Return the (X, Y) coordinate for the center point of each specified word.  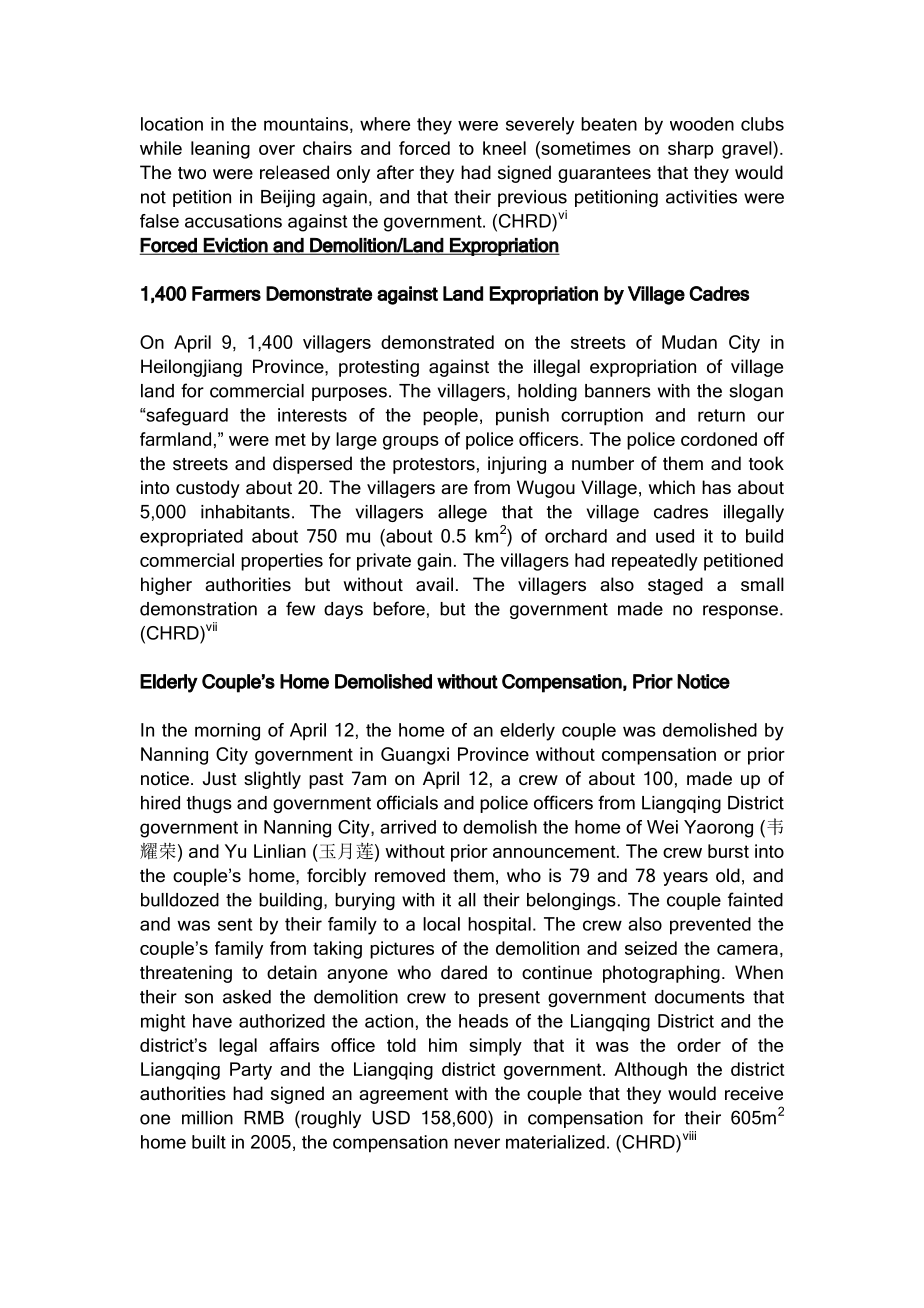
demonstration (198, 609)
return (721, 415)
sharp (690, 150)
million (207, 1118)
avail (434, 584)
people (450, 417)
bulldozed (180, 900)
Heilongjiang (191, 368)
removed (410, 875)
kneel (504, 148)
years (685, 879)
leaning (220, 150)
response (740, 612)
